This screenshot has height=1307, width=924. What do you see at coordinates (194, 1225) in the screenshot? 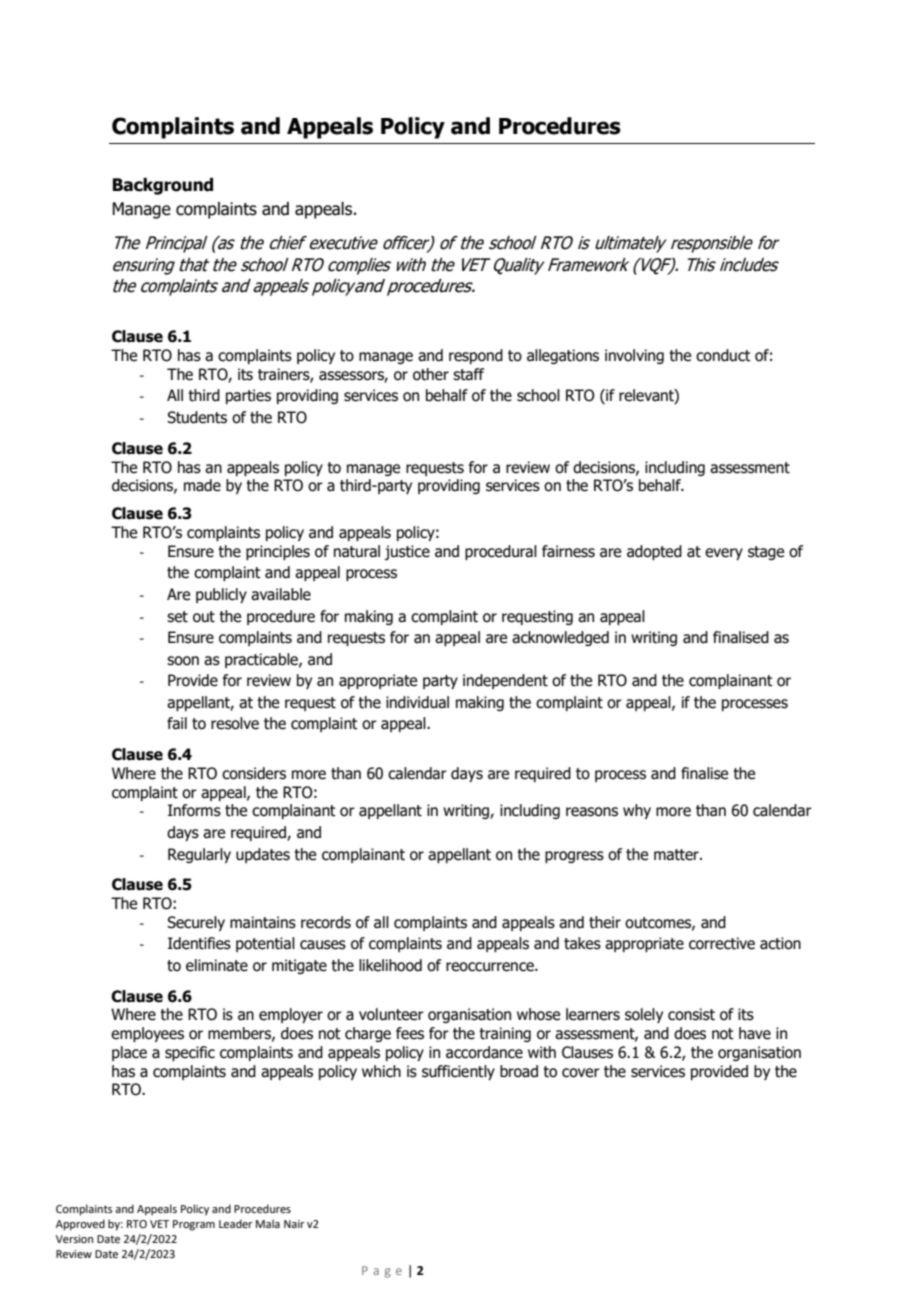
I see `Program` at bounding box center [194, 1225].
